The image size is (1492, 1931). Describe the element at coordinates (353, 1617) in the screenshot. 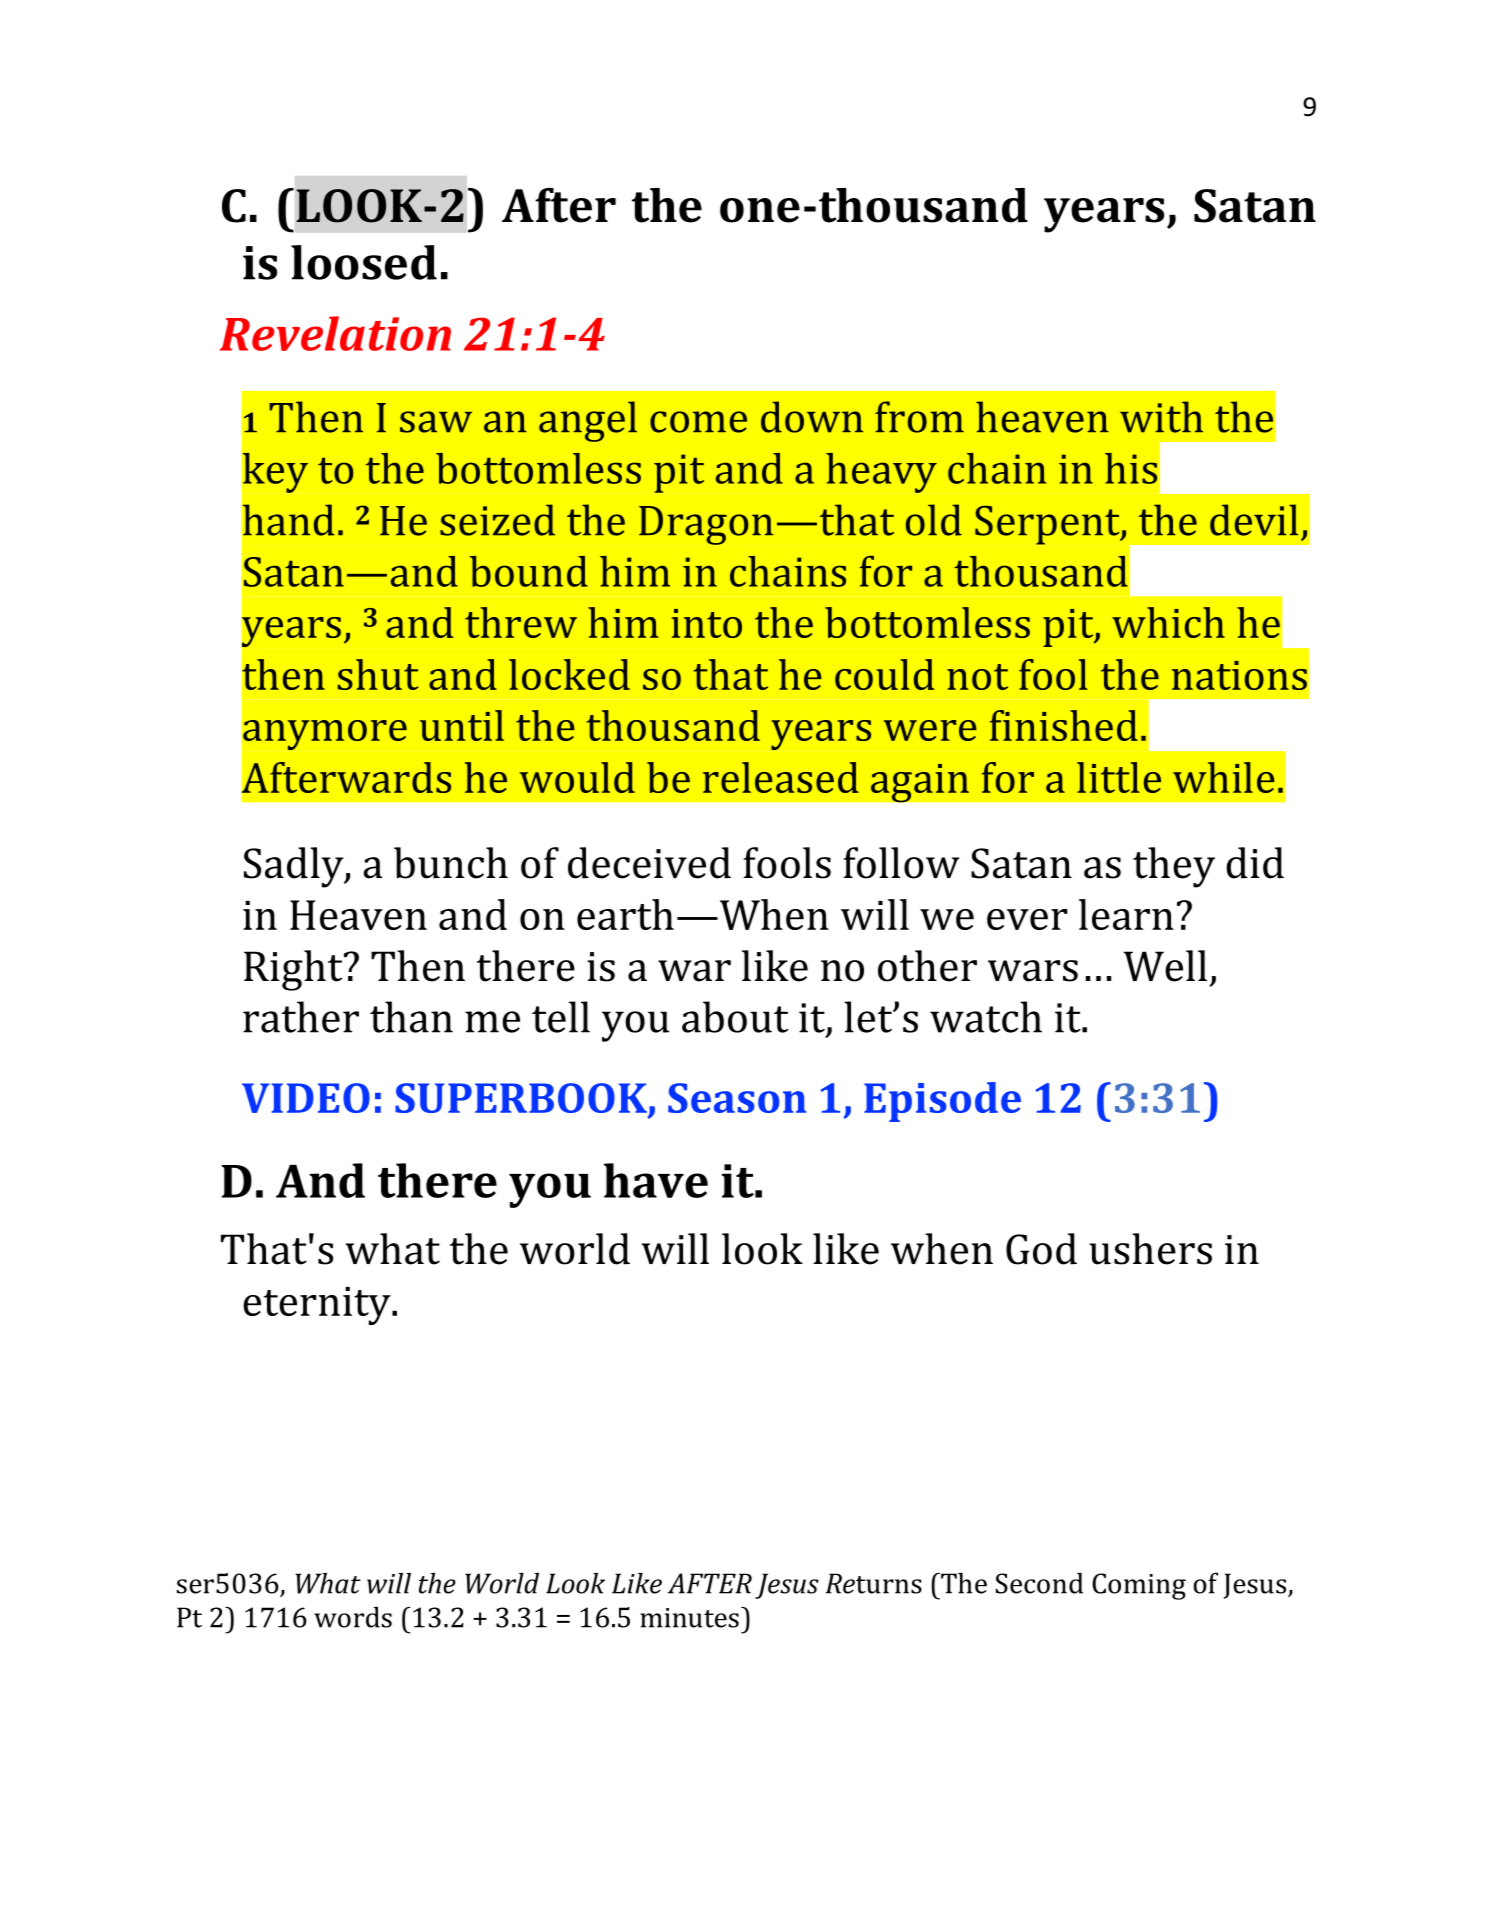

I see `words` at that location.
